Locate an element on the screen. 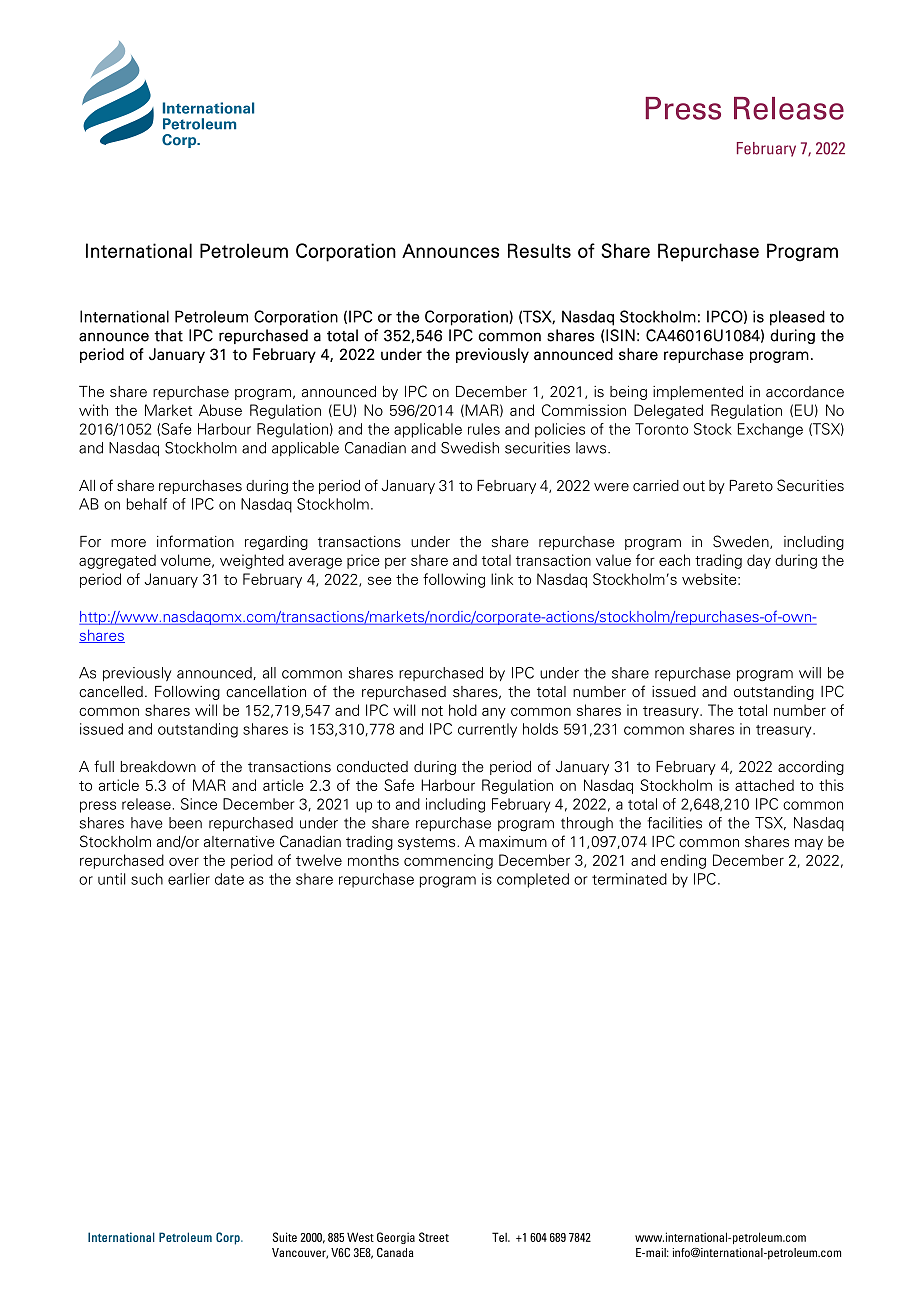  attached is located at coordinates (764, 785).
